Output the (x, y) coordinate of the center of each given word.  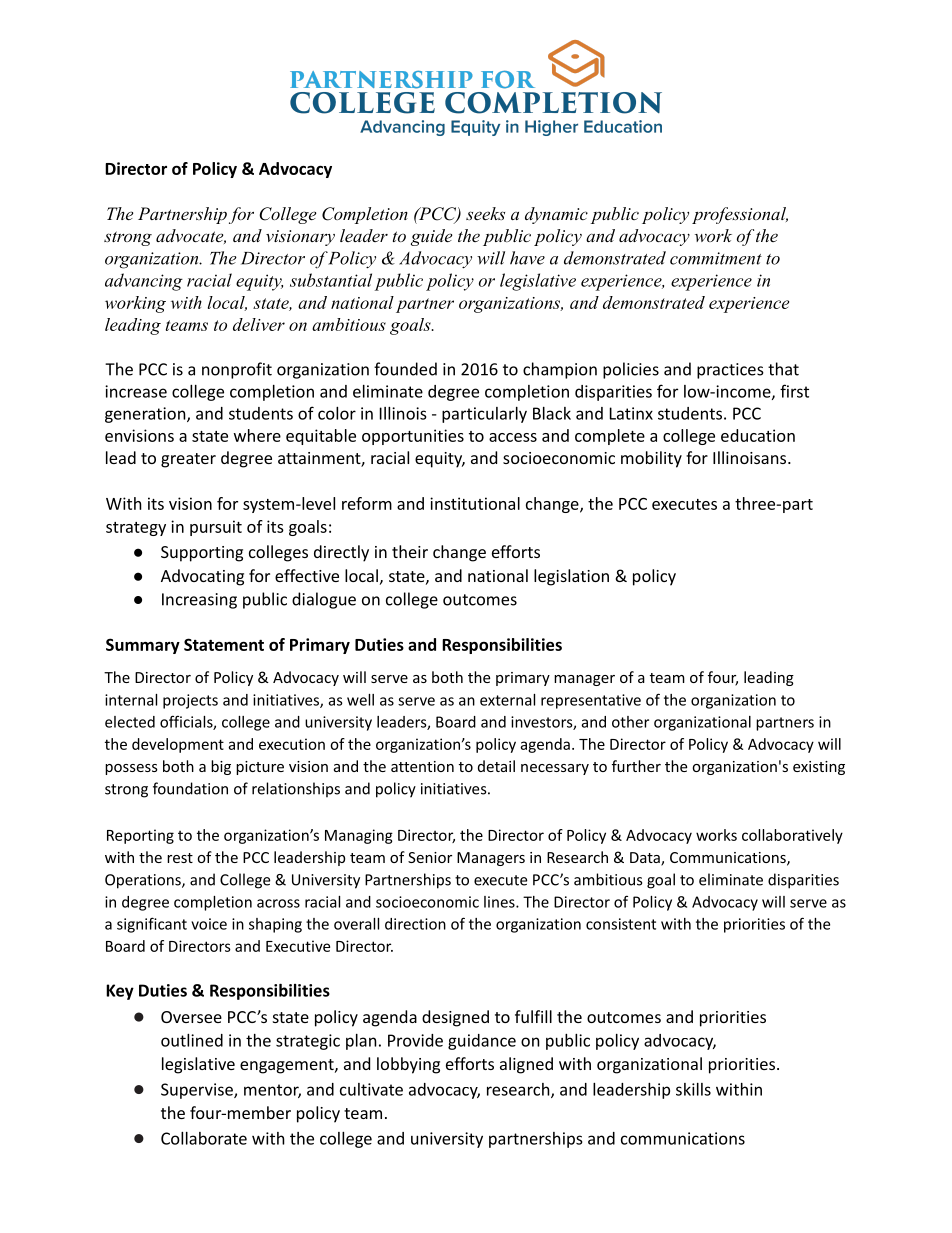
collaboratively (792, 836)
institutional (475, 503)
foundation (190, 788)
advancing (144, 282)
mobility (651, 459)
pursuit (216, 528)
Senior (430, 857)
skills (693, 1089)
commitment (716, 258)
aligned (526, 1065)
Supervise (198, 1091)
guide (431, 237)
